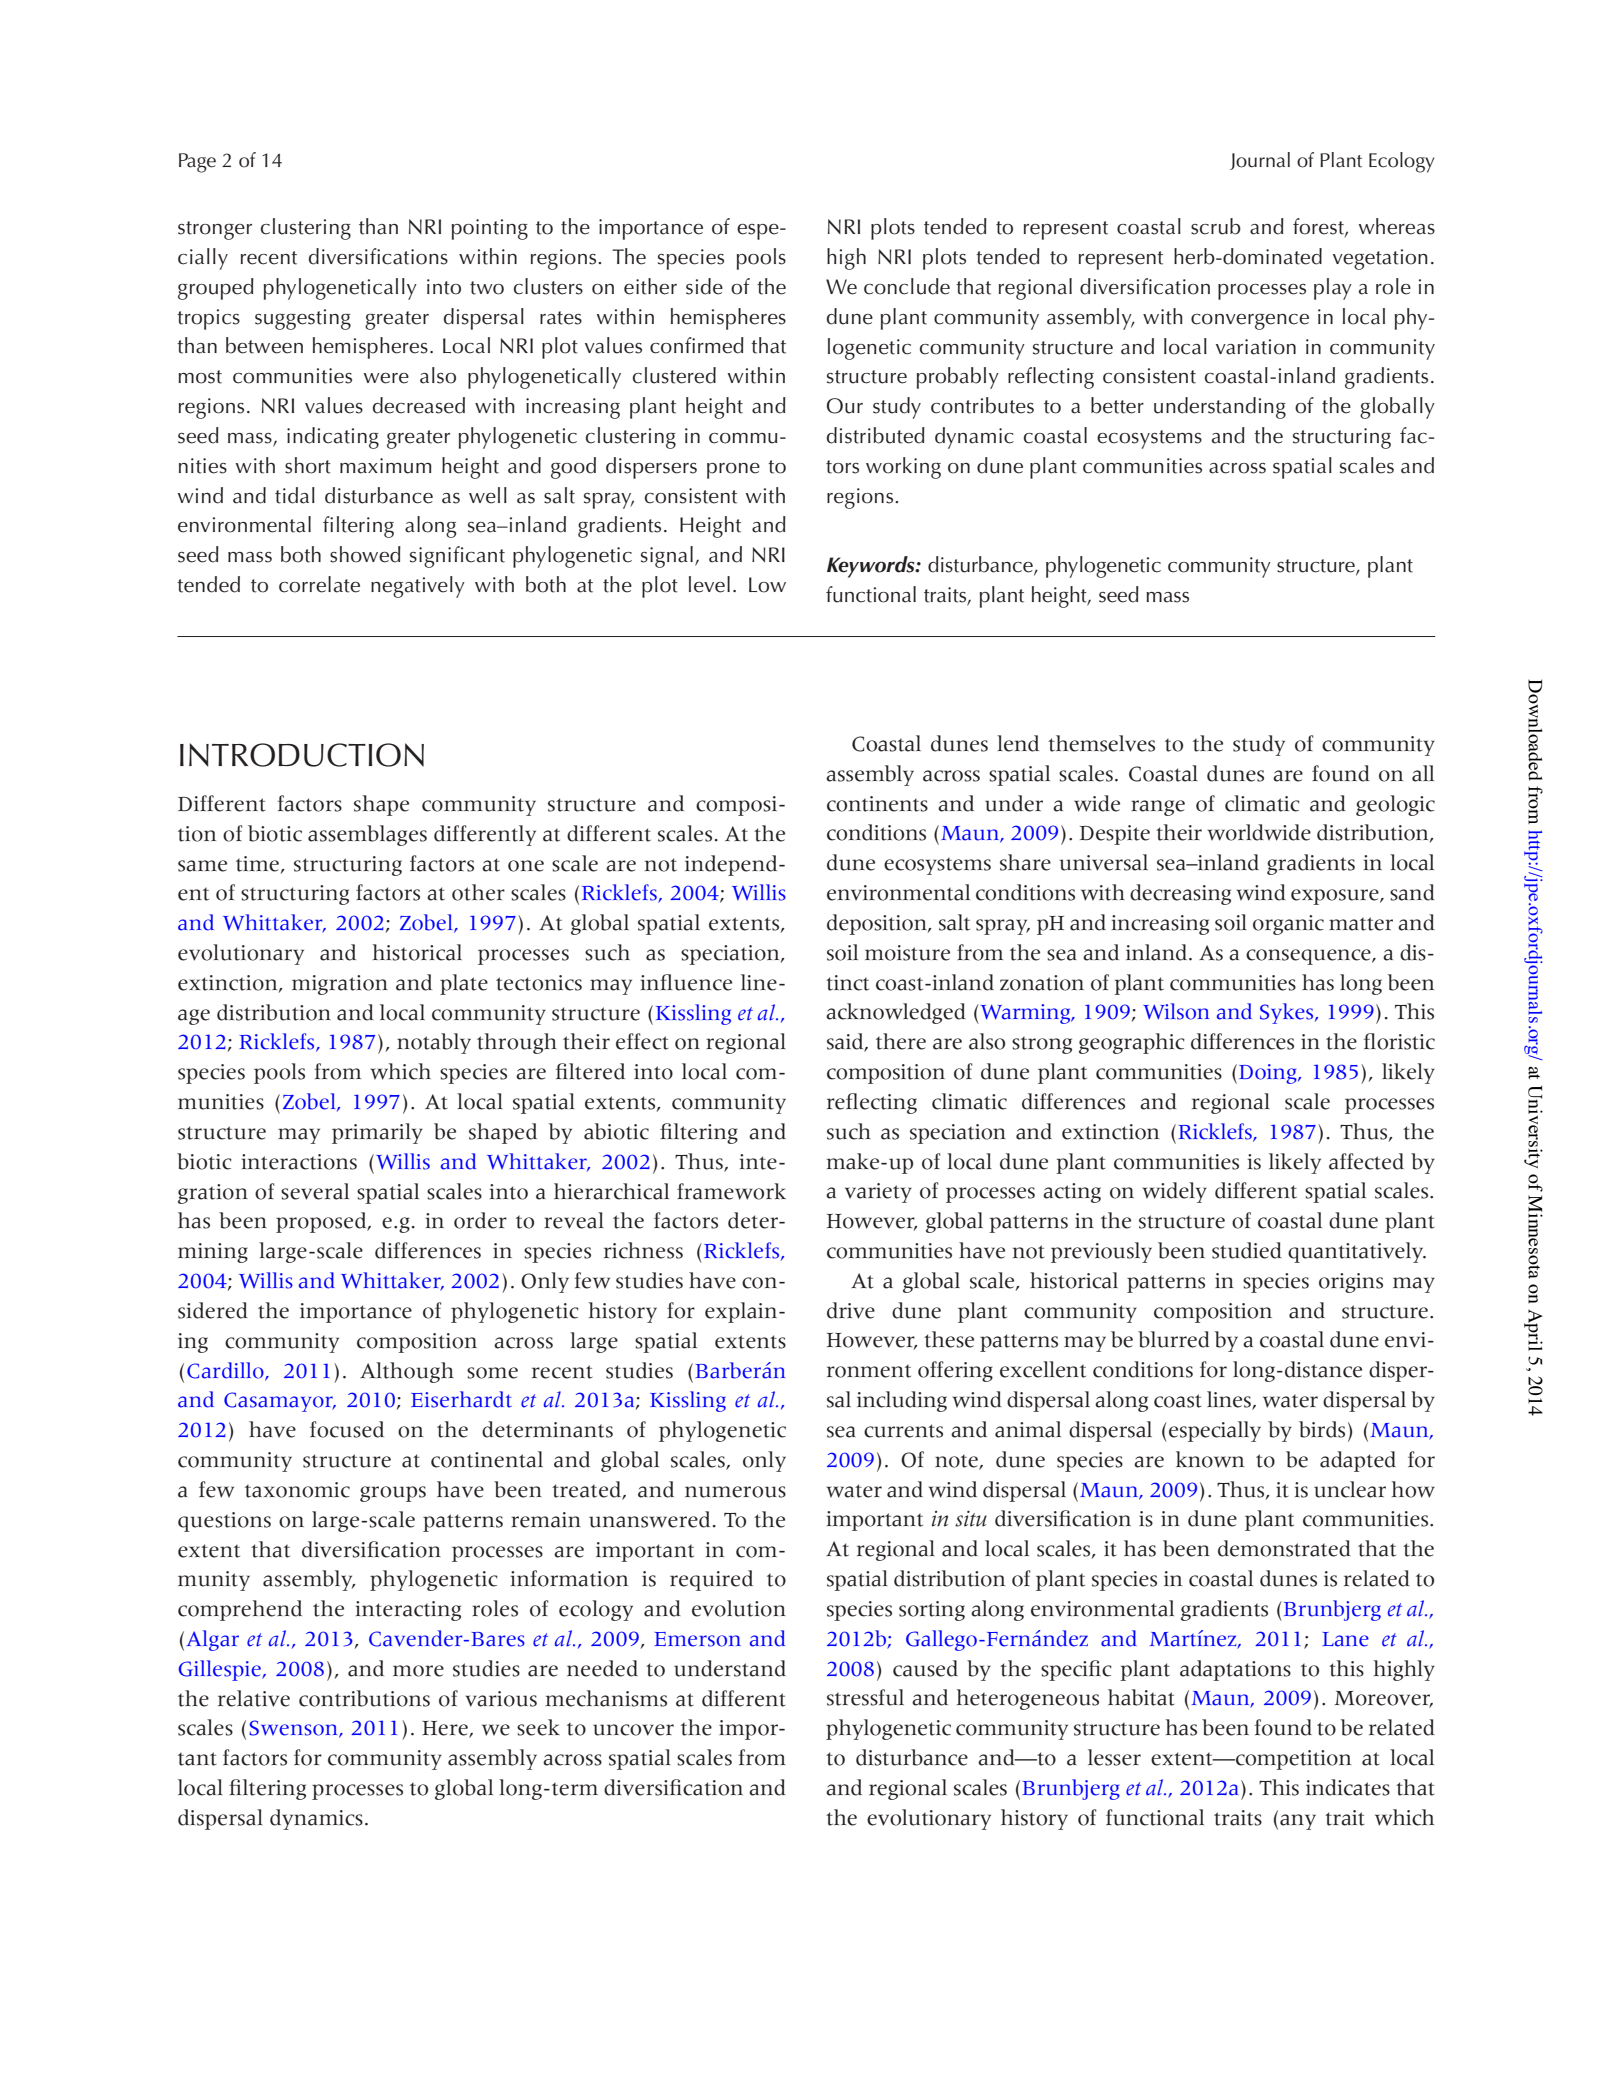  I want to click on consequence, so click(1309, 957).
